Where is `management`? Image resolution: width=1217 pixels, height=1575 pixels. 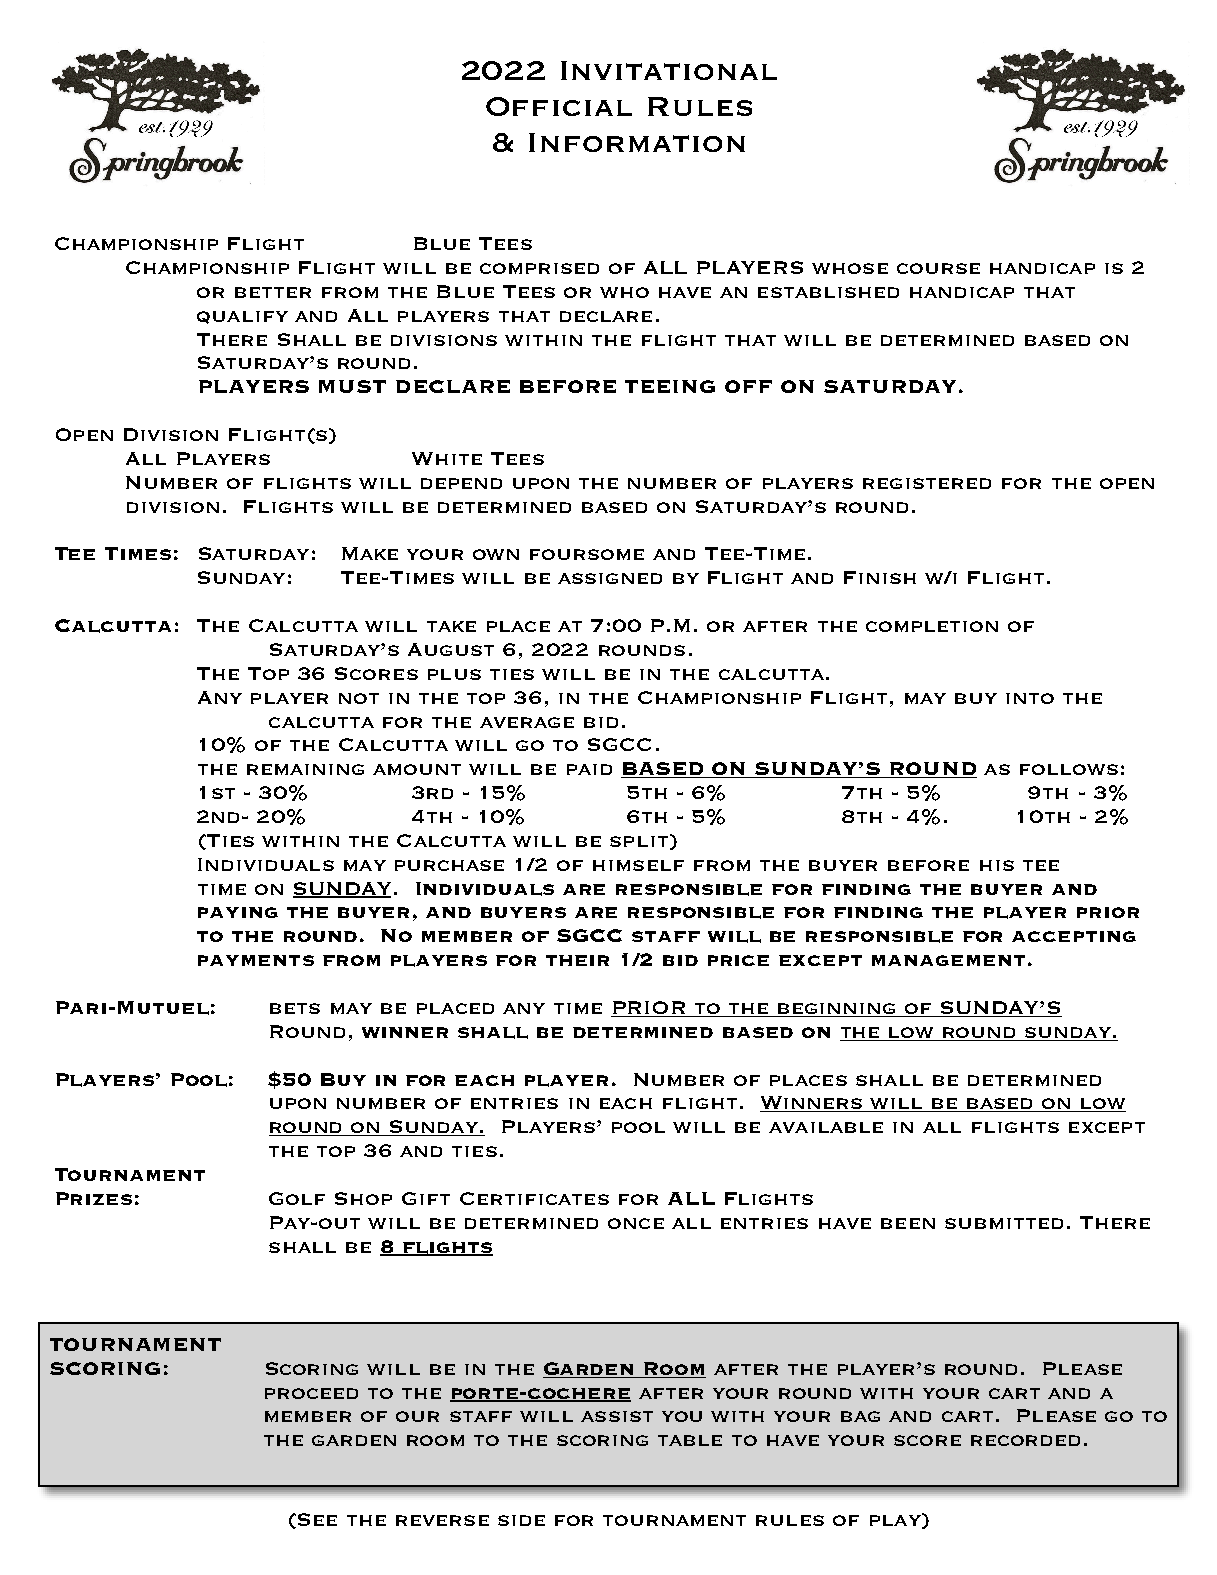 management is located at coordinates (948, 960).
